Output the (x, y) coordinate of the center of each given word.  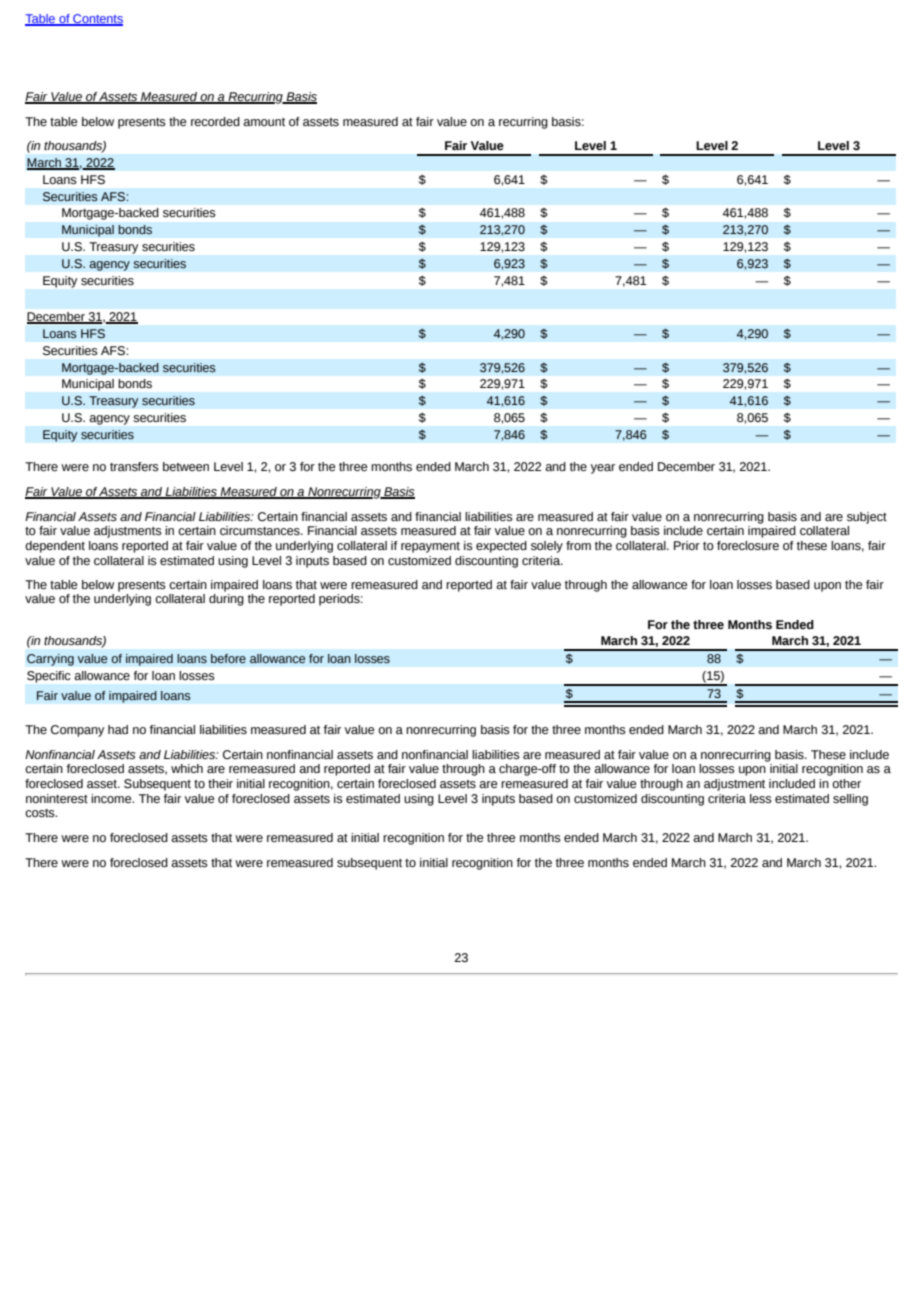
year (603, 469)
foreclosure (748, 546)
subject (867, 518)
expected (501, 547)
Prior (687, 545)
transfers (134, 467)
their (220, 784)
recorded (215, 122)
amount (264, 122)
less (761, 799)
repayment (430, 547)
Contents (97, 20)
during (226, 600)
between (186, 467)
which (187, 768)
